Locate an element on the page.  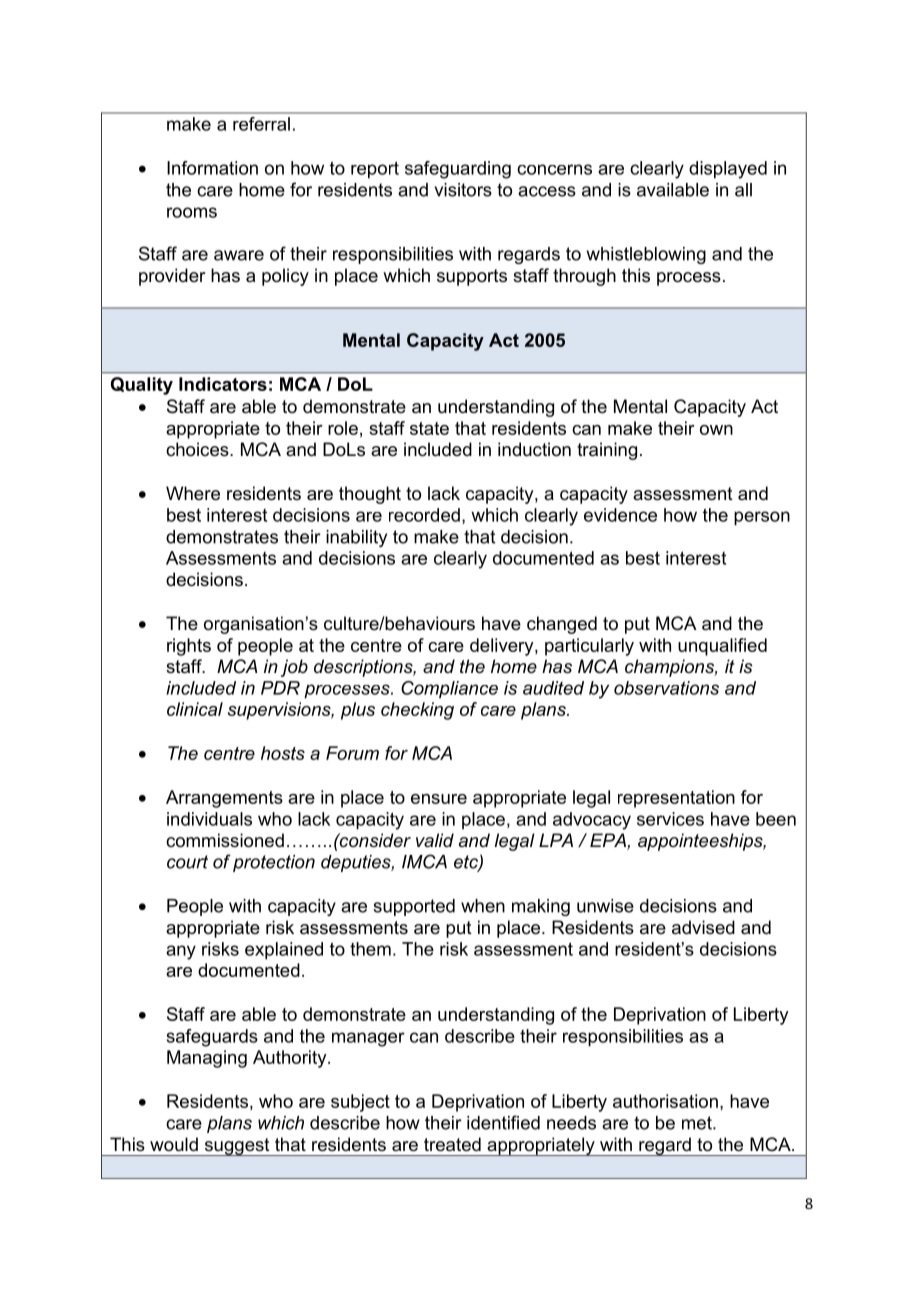
suggest is located at coordinates (237, 1147).
